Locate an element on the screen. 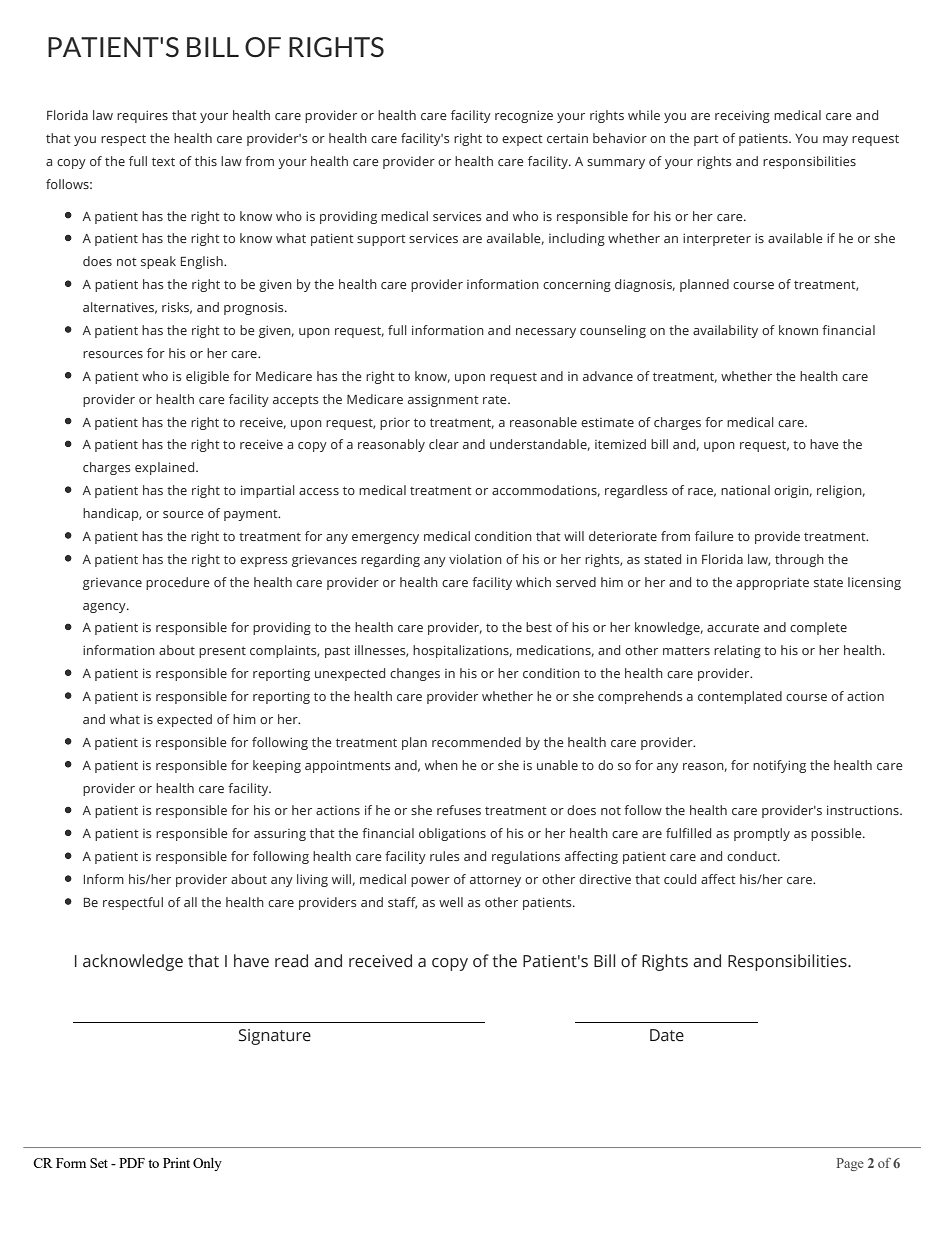 This screenshot has height=1233, width=952. complete is located at coordinates (818, 628).
